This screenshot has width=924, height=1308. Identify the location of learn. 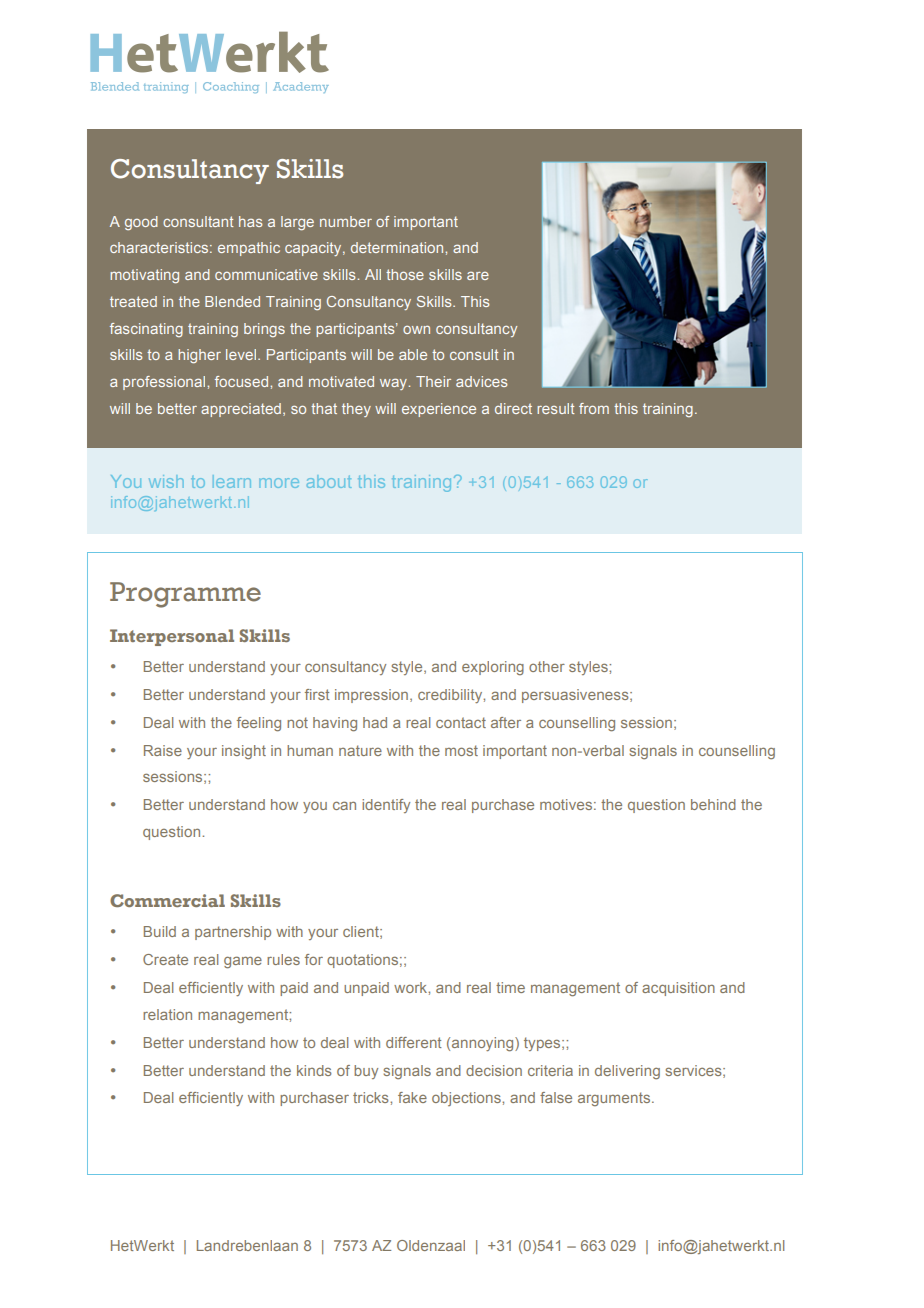
(232, 481).
